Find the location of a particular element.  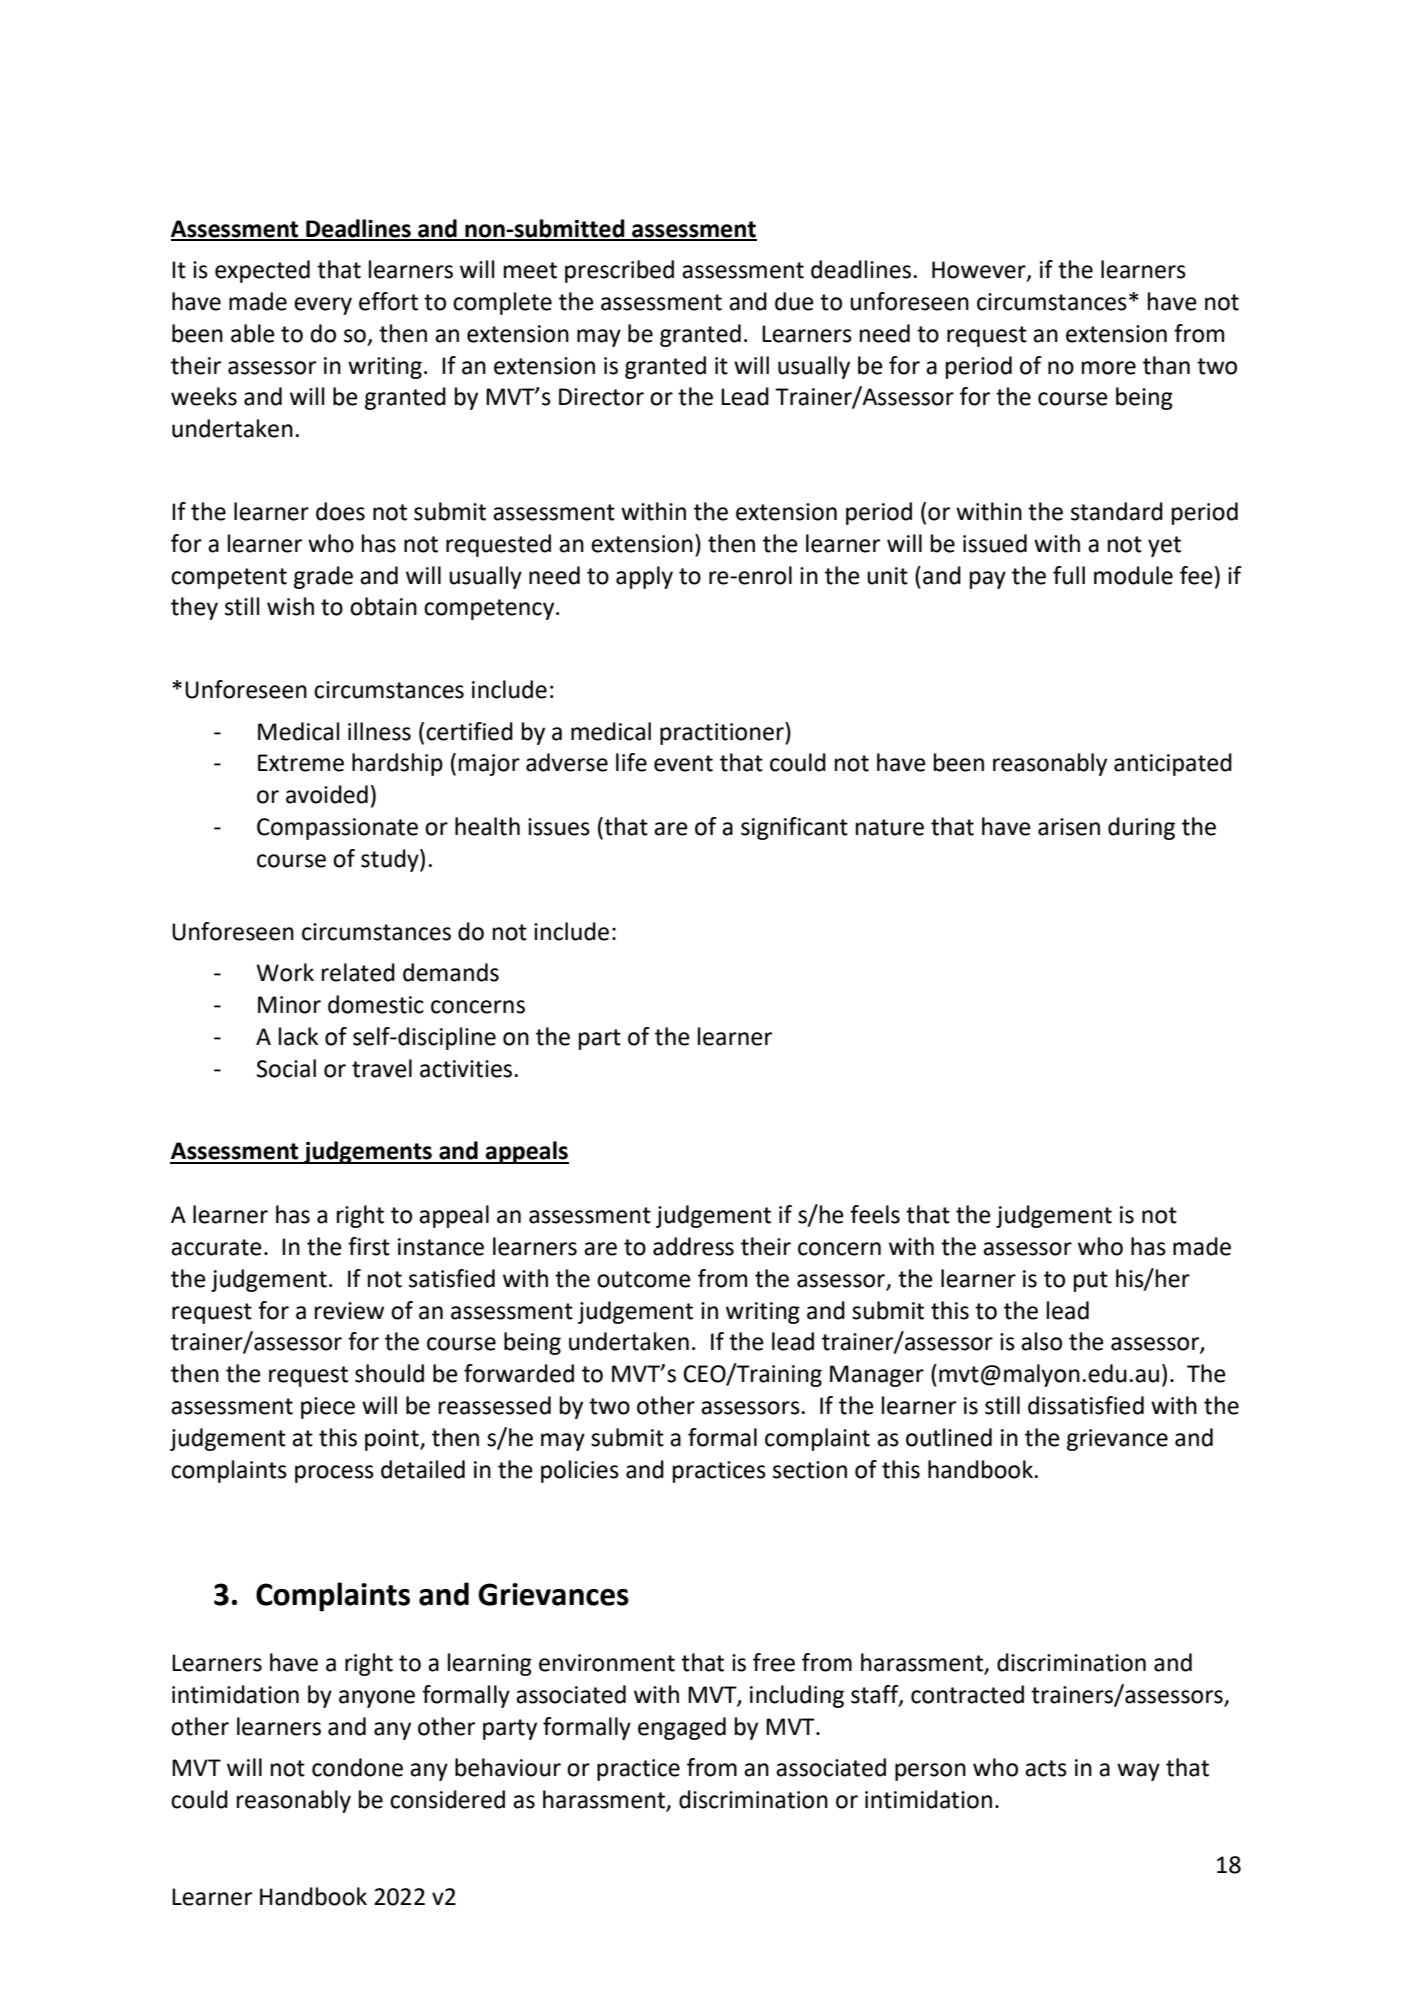

every is located at coordinates (323, 306).
